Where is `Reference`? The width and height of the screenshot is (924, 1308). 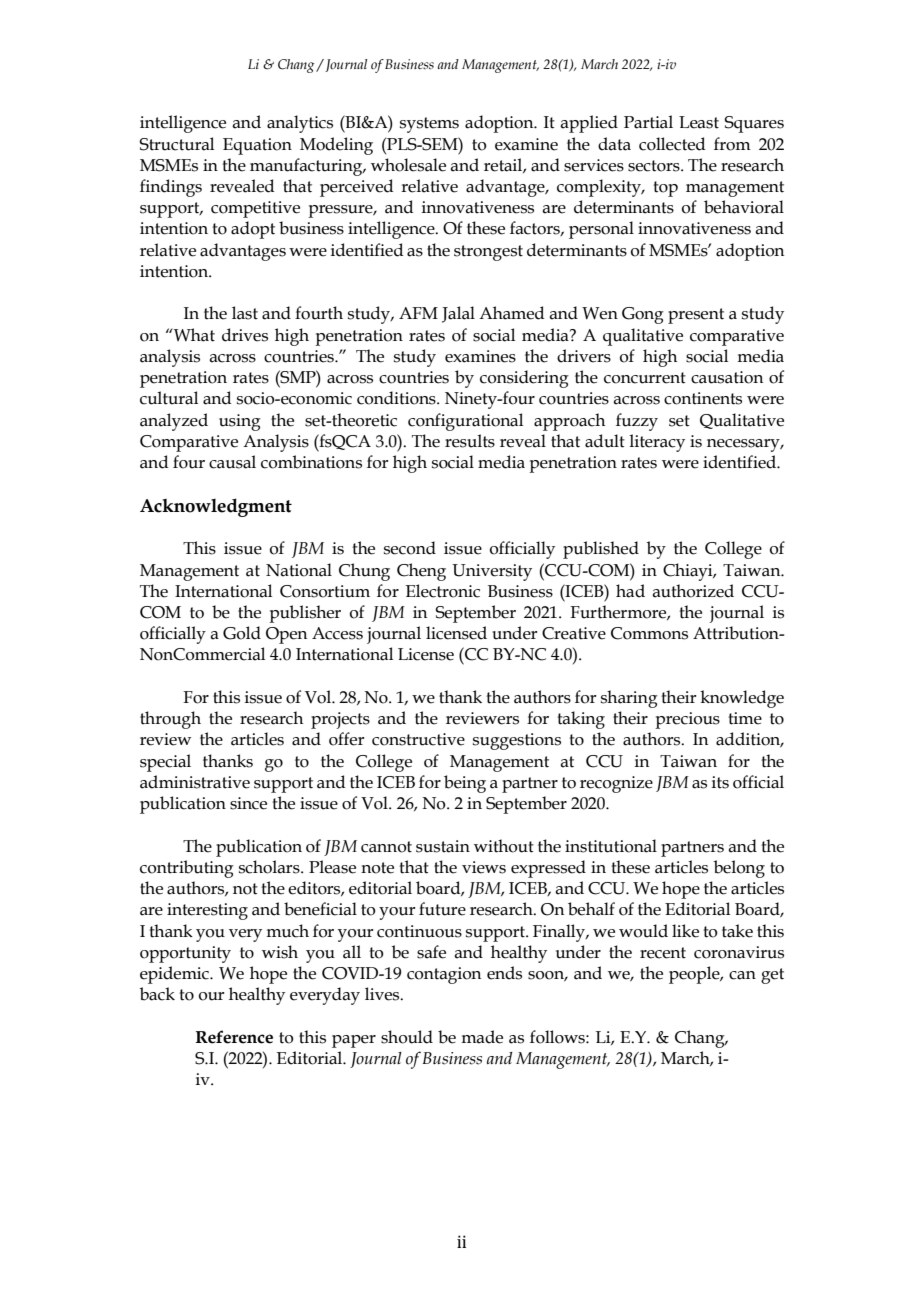 Reference is located at coordinates (234, 1037).
